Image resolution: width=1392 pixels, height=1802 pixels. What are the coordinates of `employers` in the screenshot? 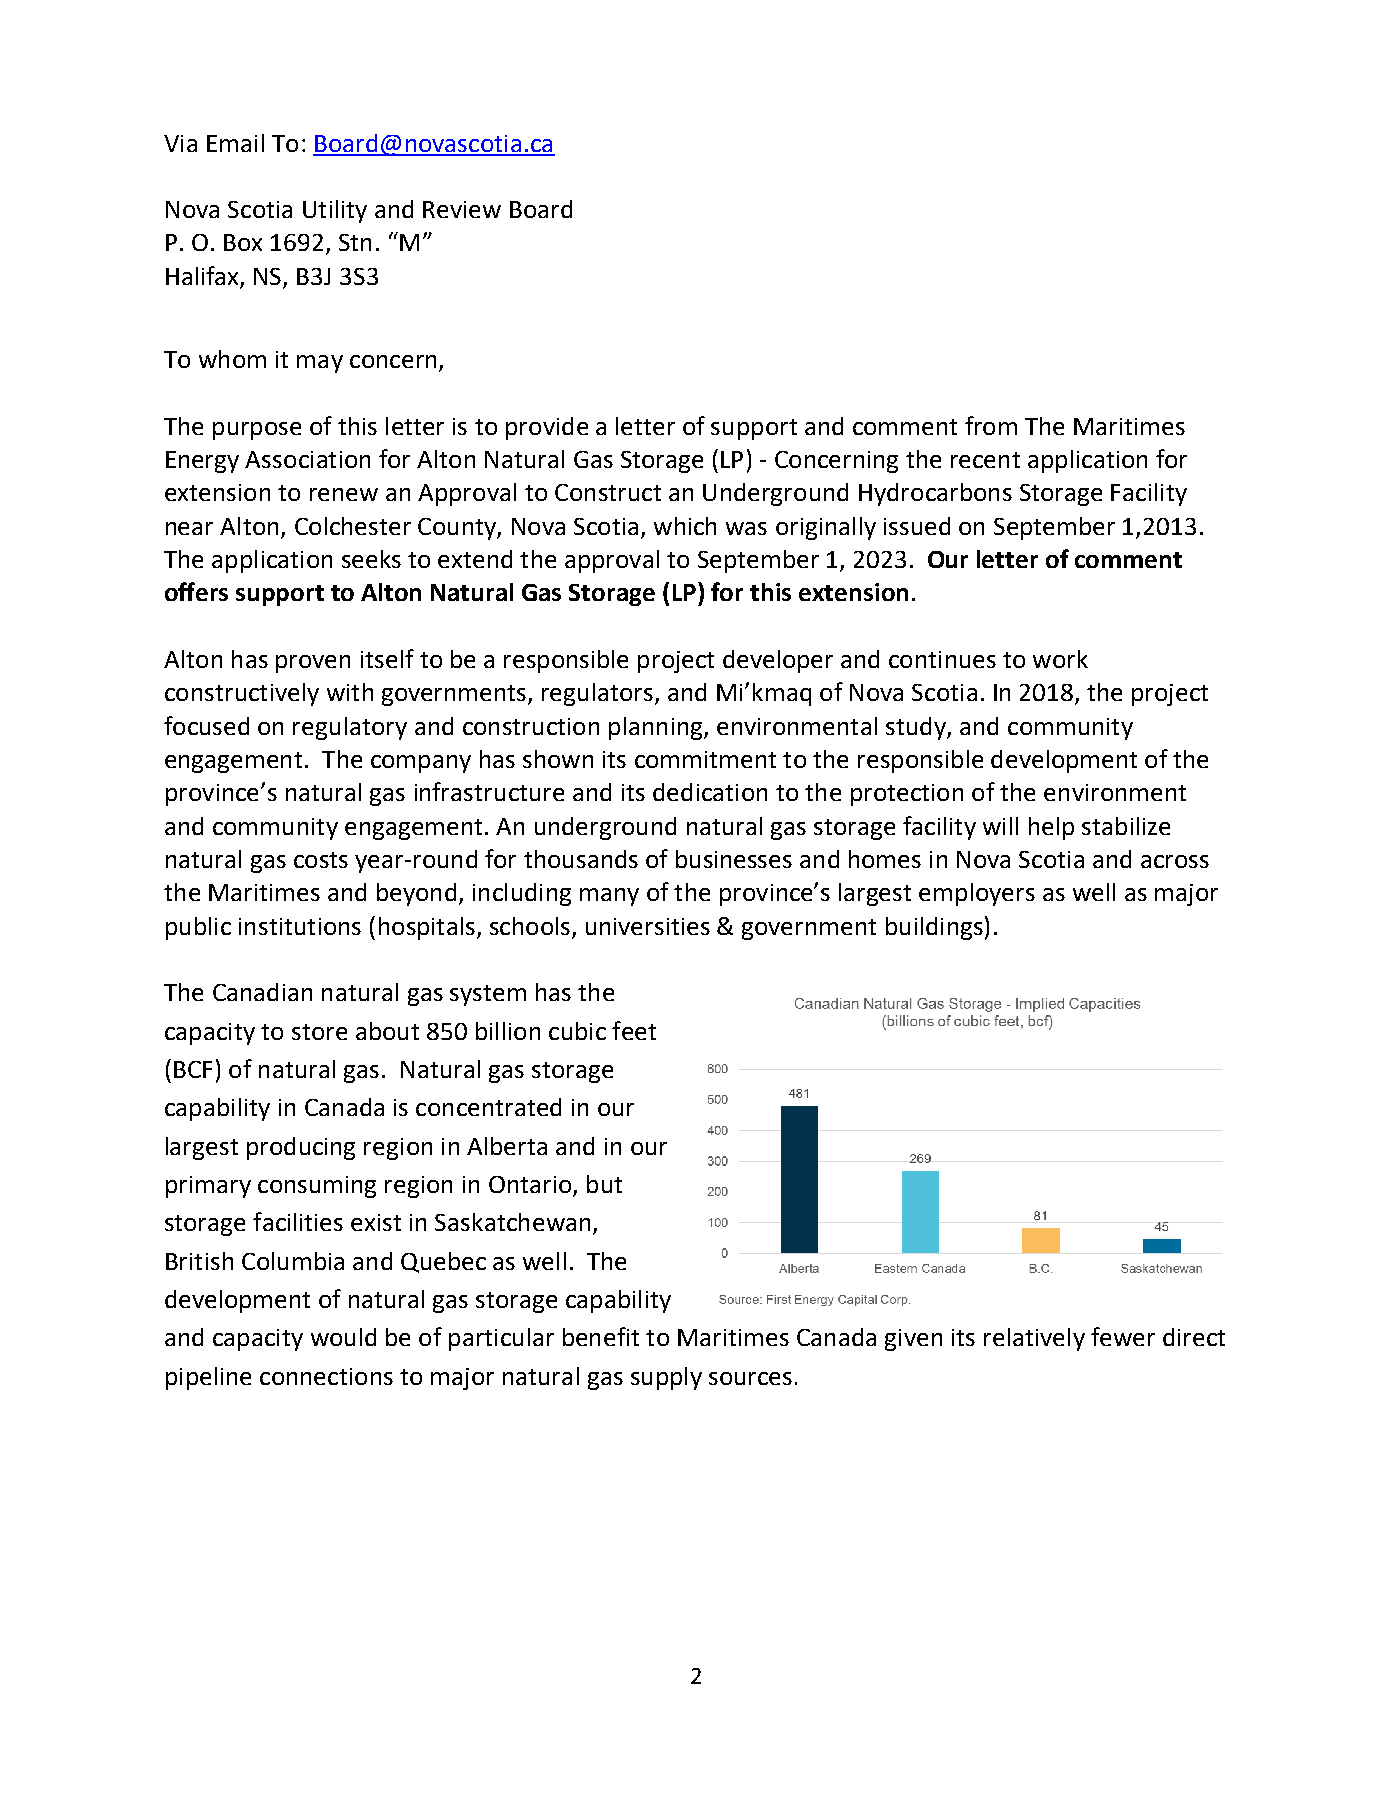 It's located at (977, 894).
